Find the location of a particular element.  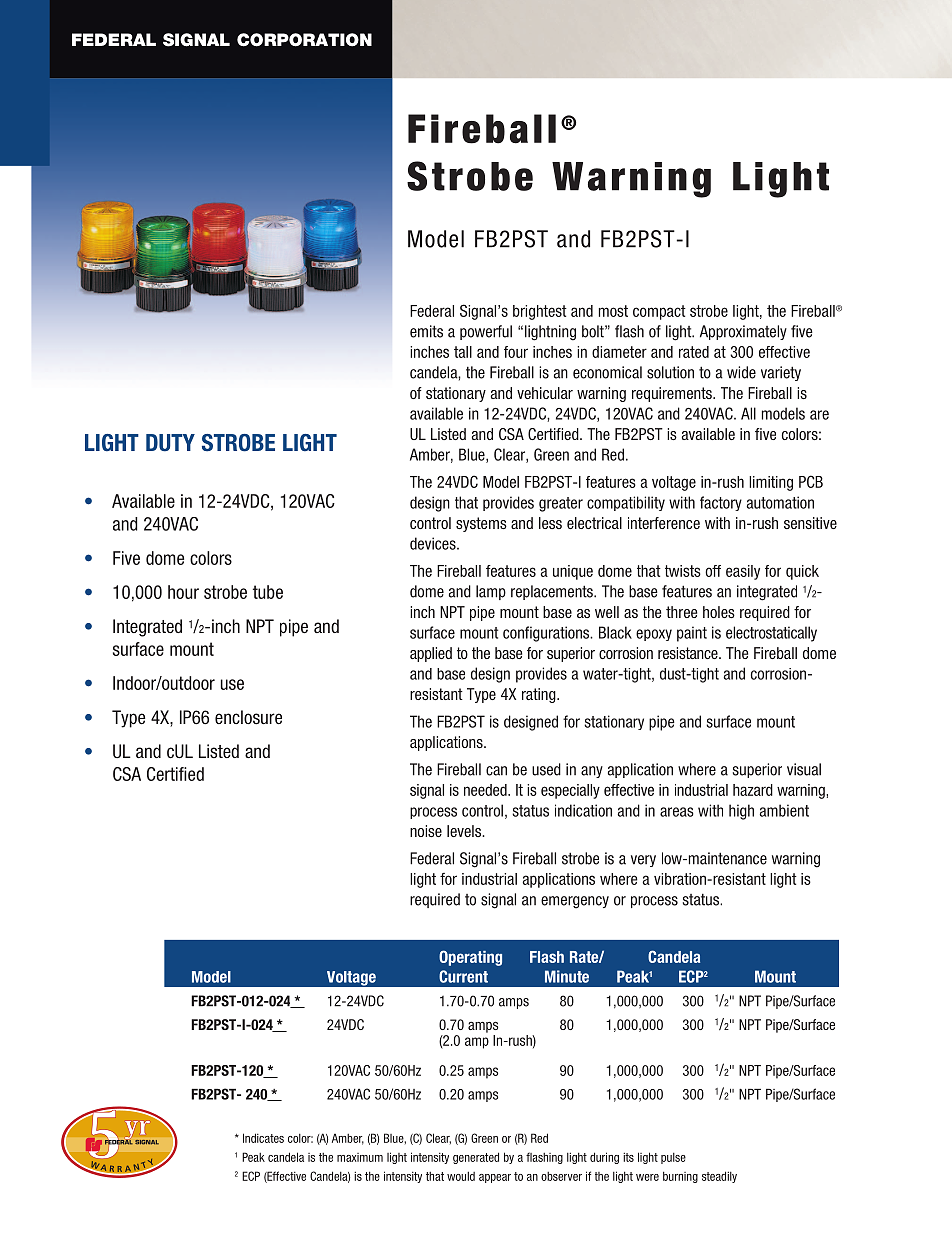

burning is located at coordinates (680, 1177).
